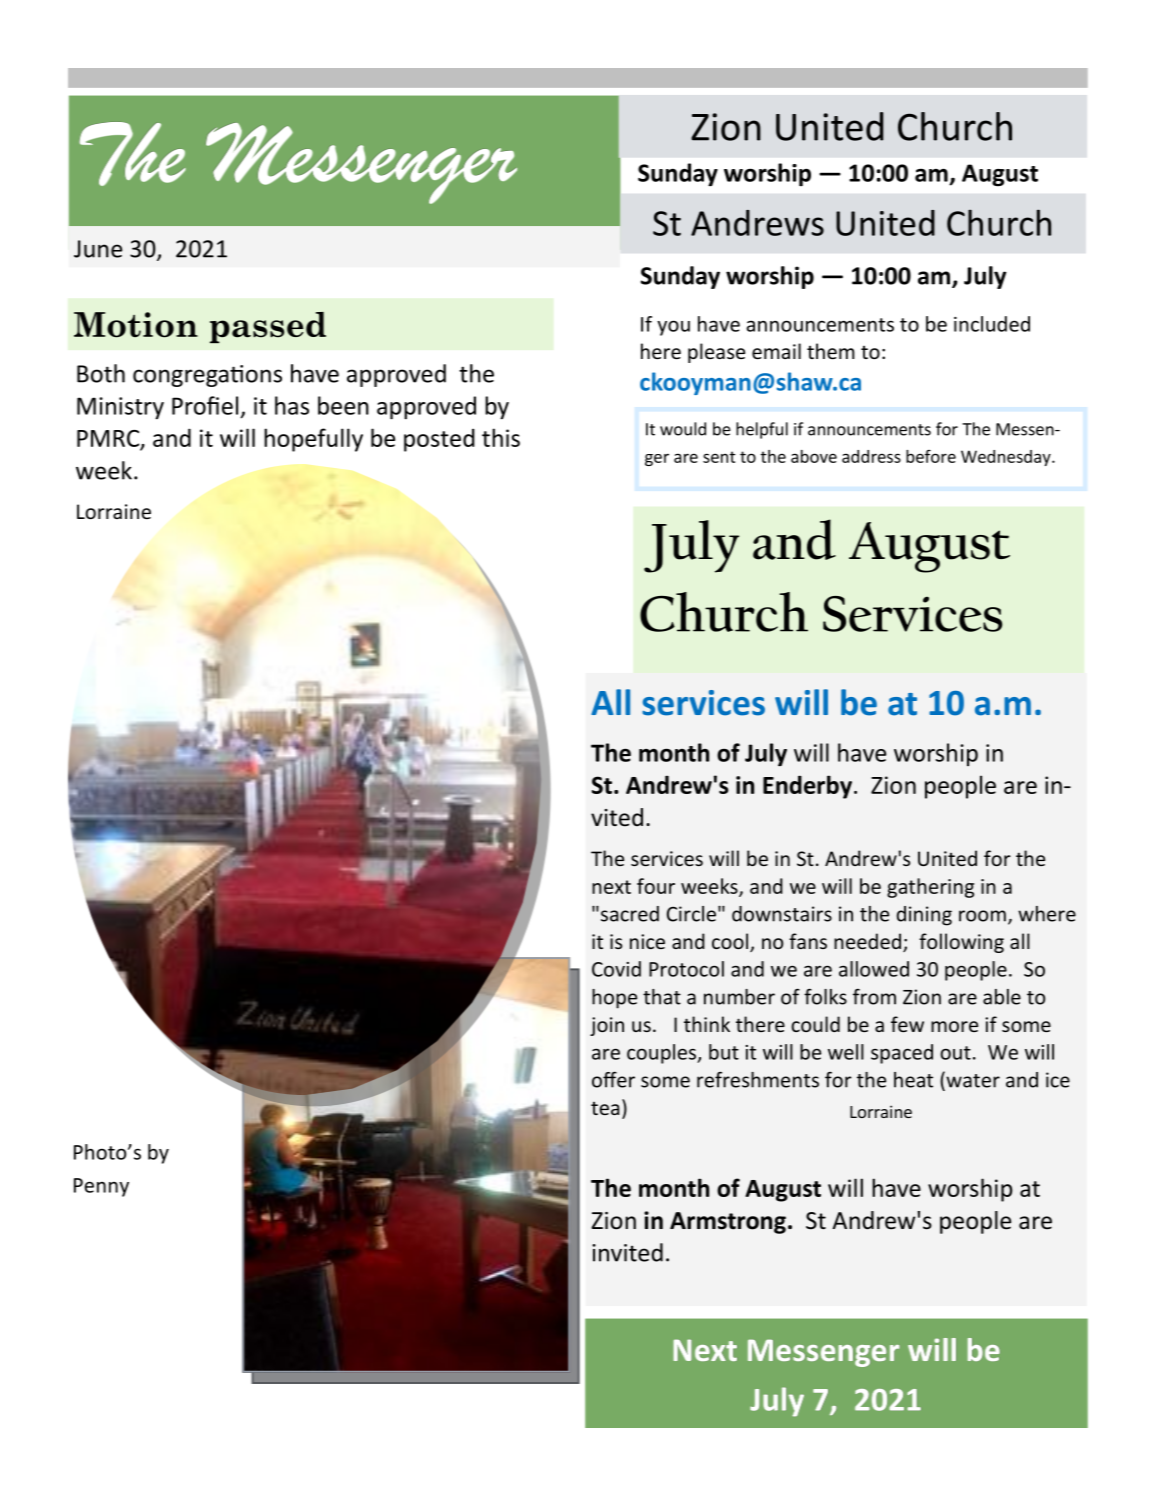 This screenshot has height=1496, width=1156. What do you see at coordinates (101, 1187) in the screenshot?
I see `Penny` at bounding box center [101, 1187].
